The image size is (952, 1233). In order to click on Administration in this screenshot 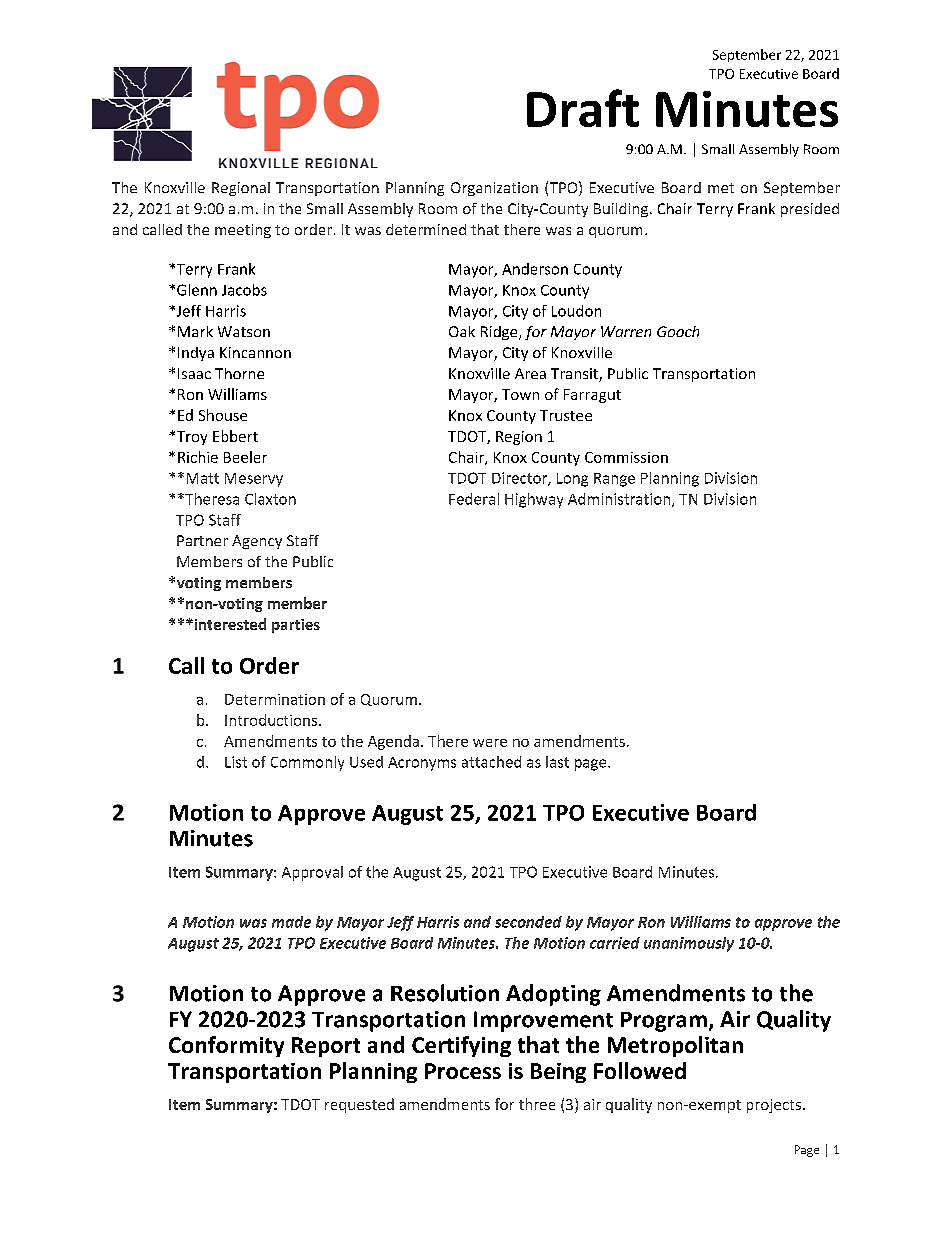, I will do `click(620, 500)`.
